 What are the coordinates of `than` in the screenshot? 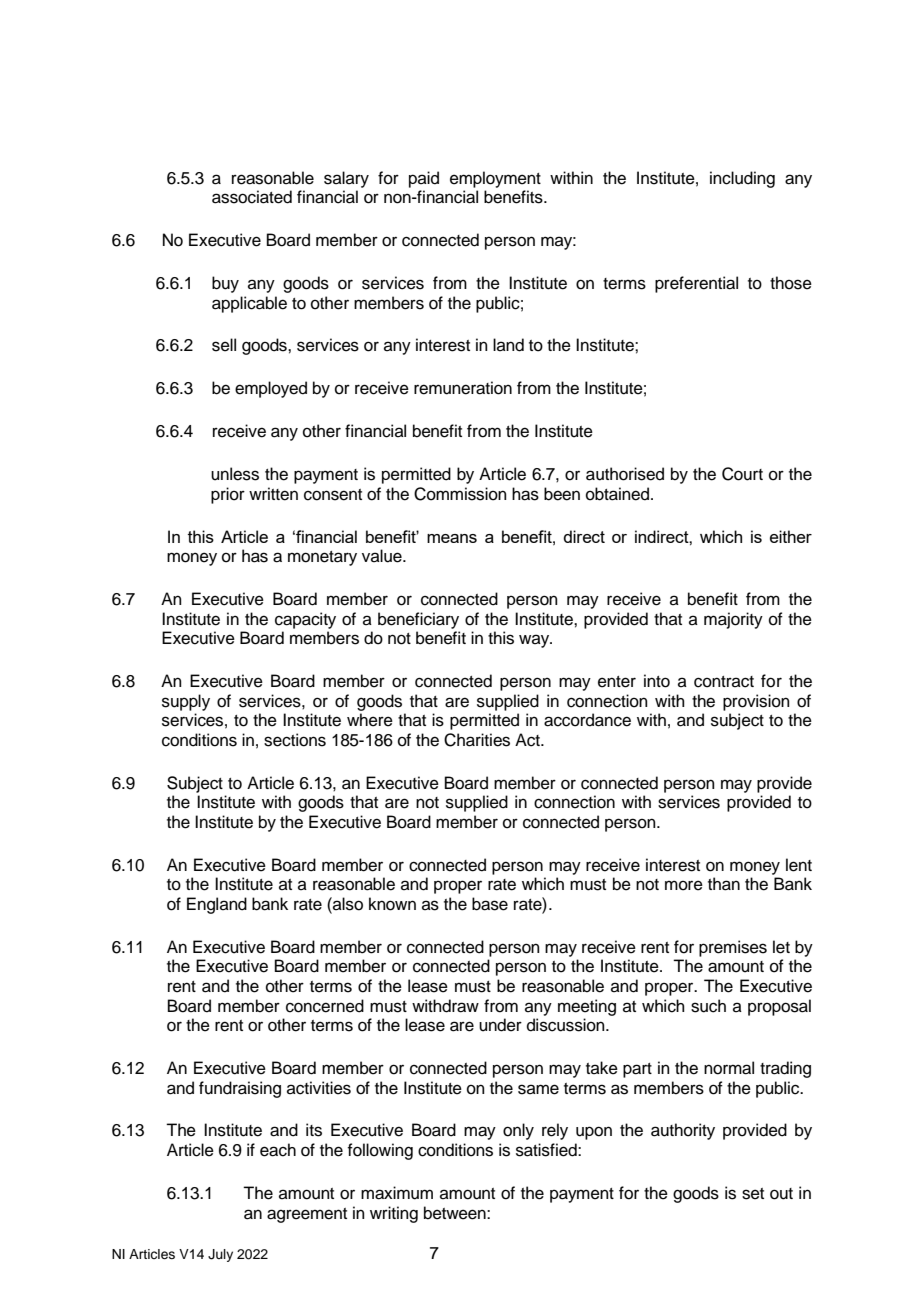 It's located at (724, 884).
